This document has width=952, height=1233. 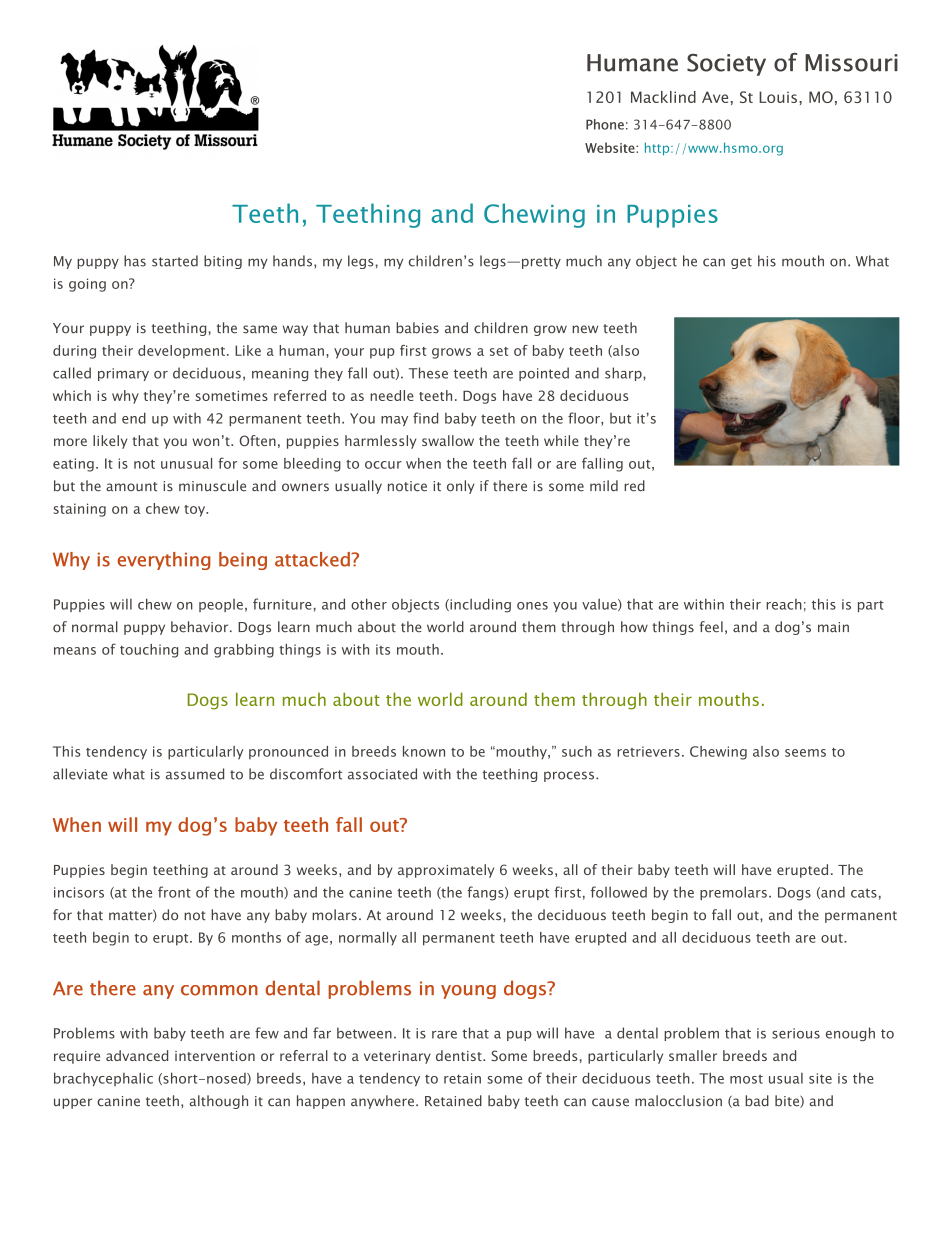 What do you see at coordinates (175, 261) in the document?
I see `started` at bounding box center [175, 261].
